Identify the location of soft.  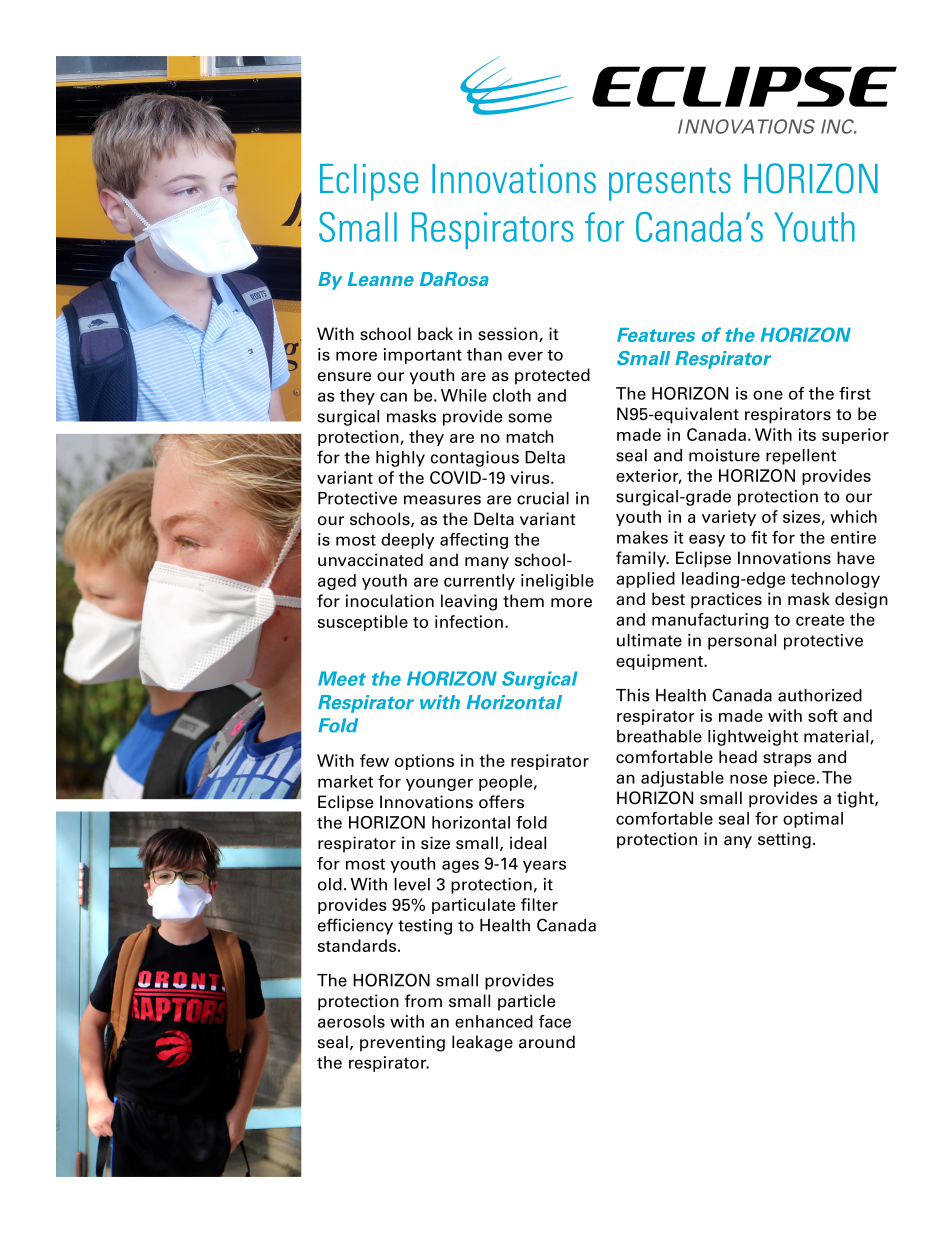
(823, 715).
